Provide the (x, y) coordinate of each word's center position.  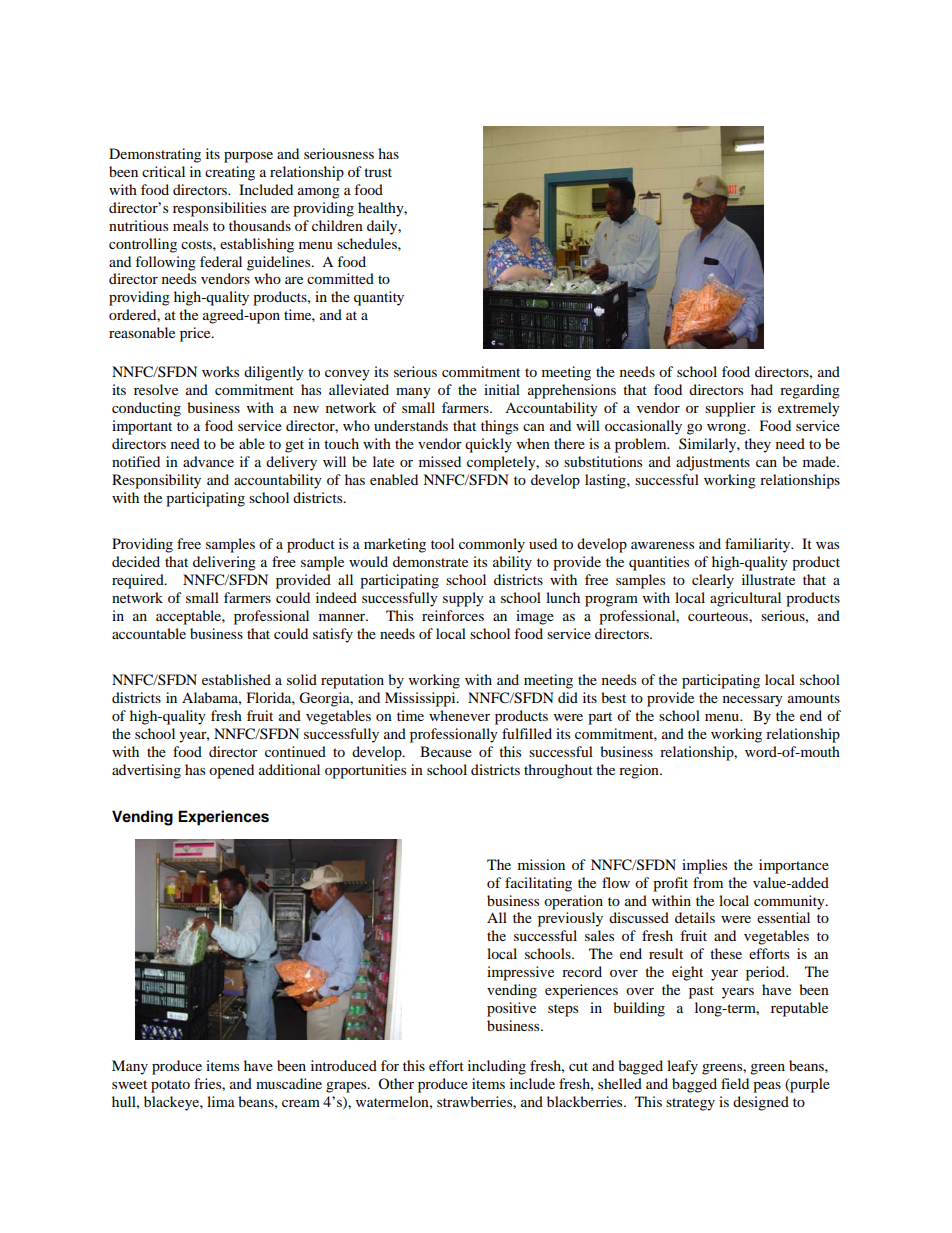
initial (502, 389)
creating (230, 173)
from (708, 882)
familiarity (759, 545)
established (236, 679)
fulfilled (527, 733)
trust (378, 172)
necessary (753, 701)
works (220, 371)
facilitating (538, 884)
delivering (224, 563)
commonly (492, 545)
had (762, 389)
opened (231, 771)
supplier (730, 409)
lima (221, 1101)
